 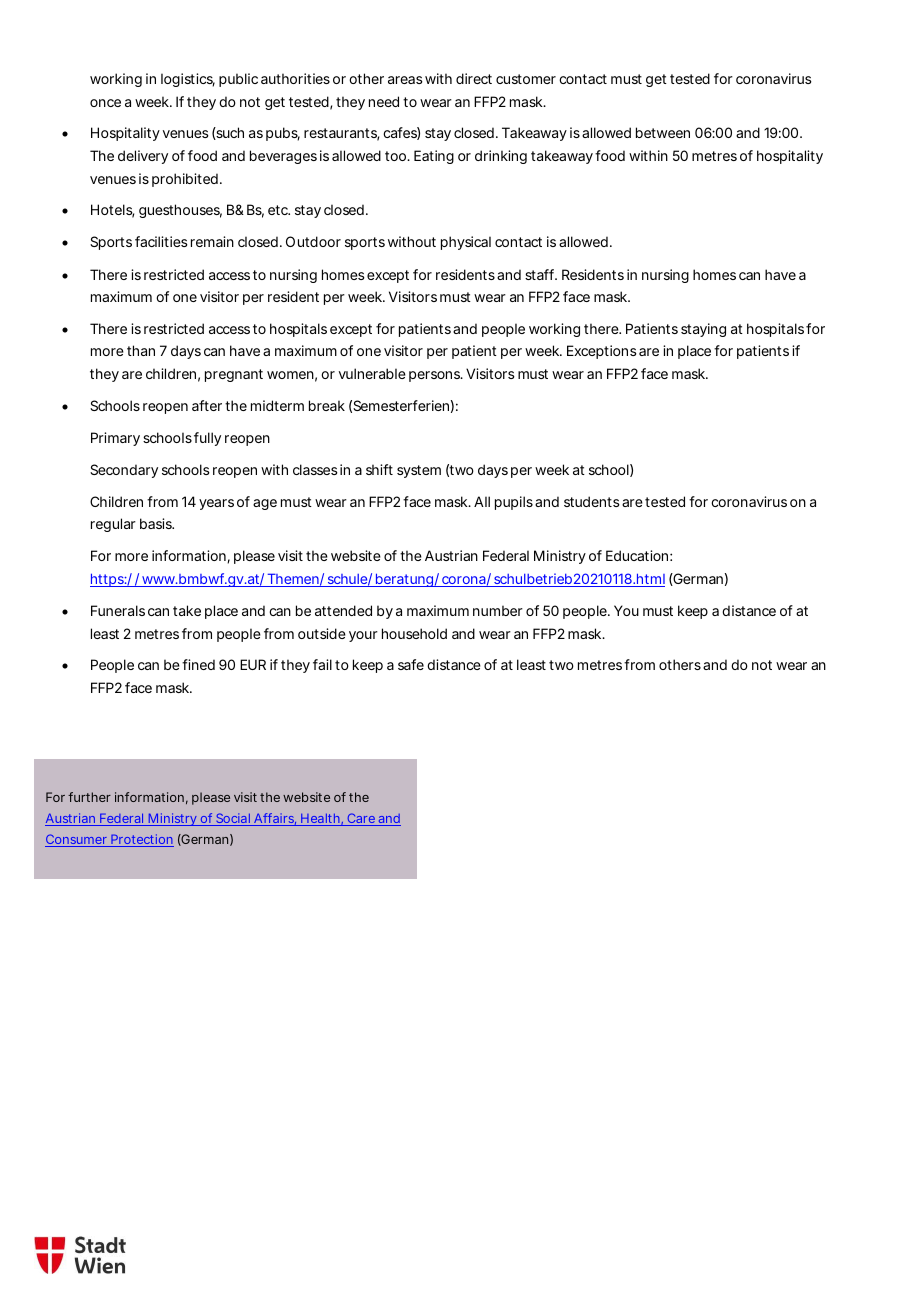 What do you see at coordinates (273, 819) in the page?
I see `Affairs` at bounding box center [273, 819].
